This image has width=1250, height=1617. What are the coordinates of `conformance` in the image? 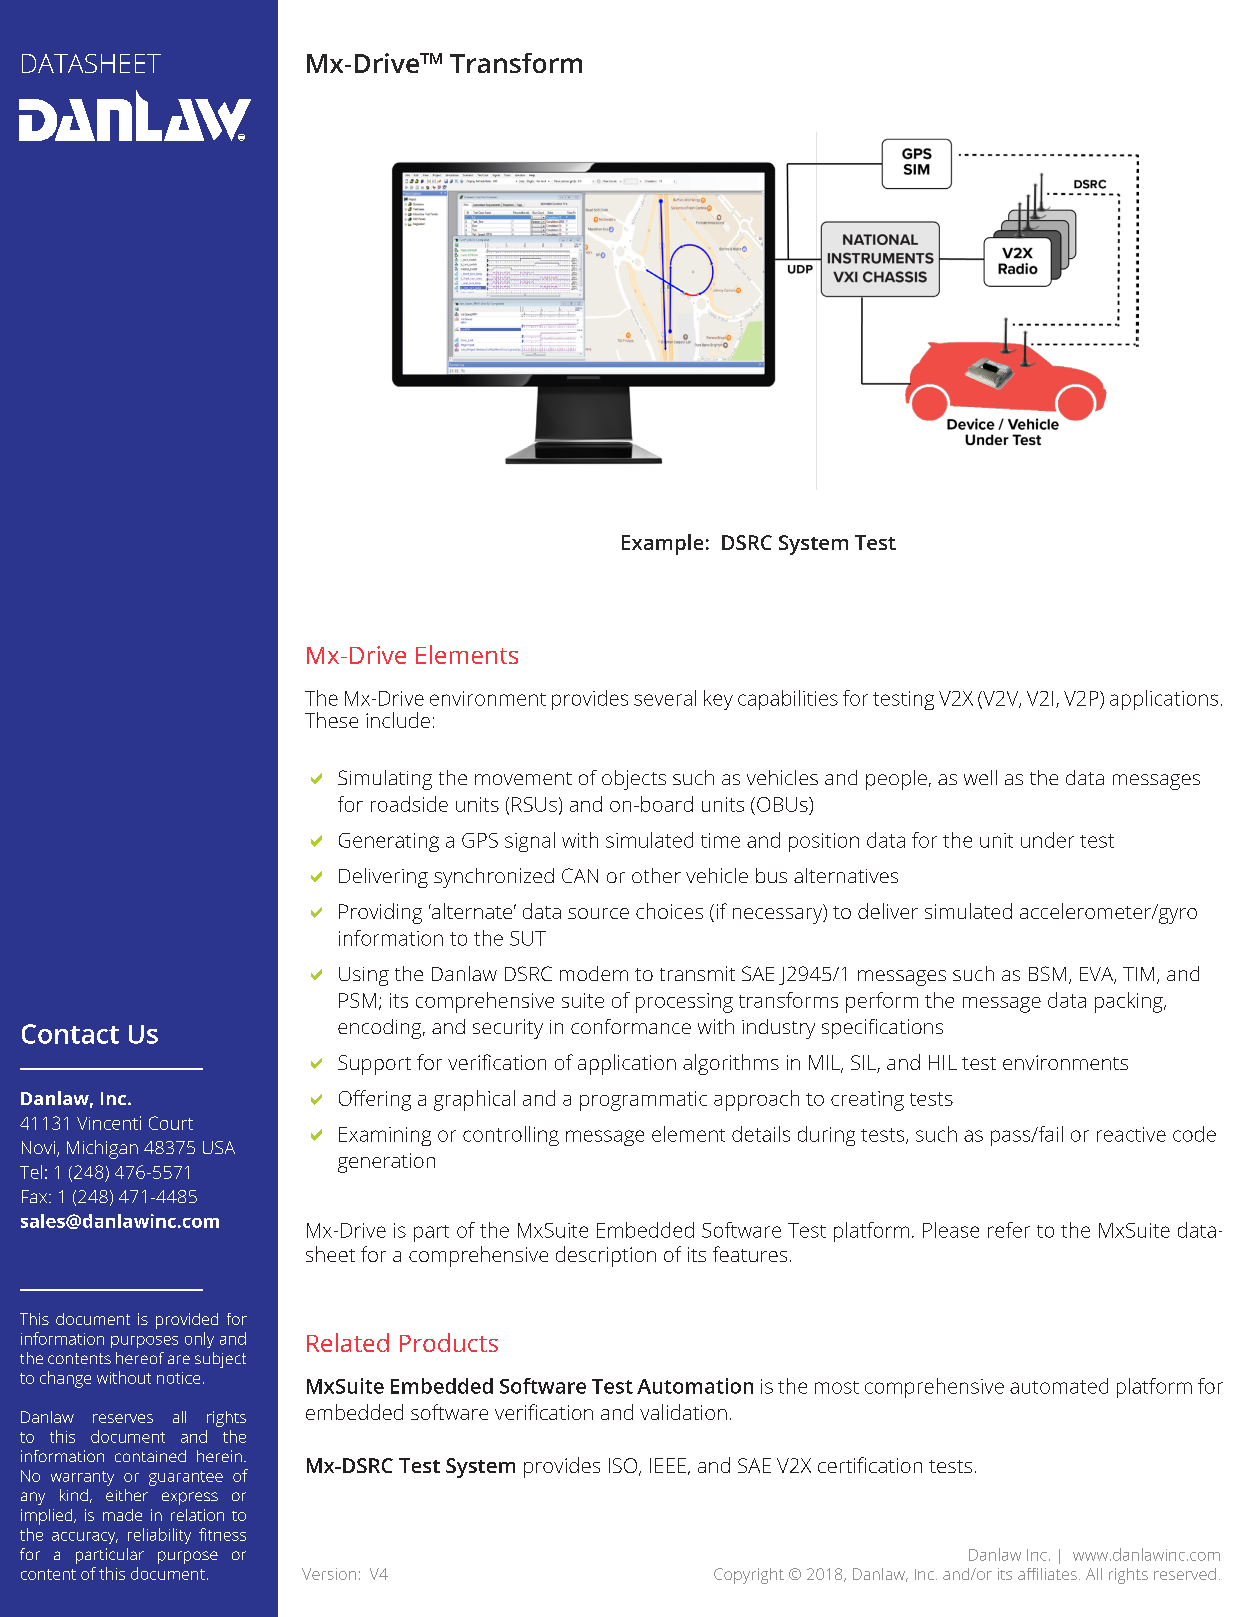 It's located at (631, 1026).
